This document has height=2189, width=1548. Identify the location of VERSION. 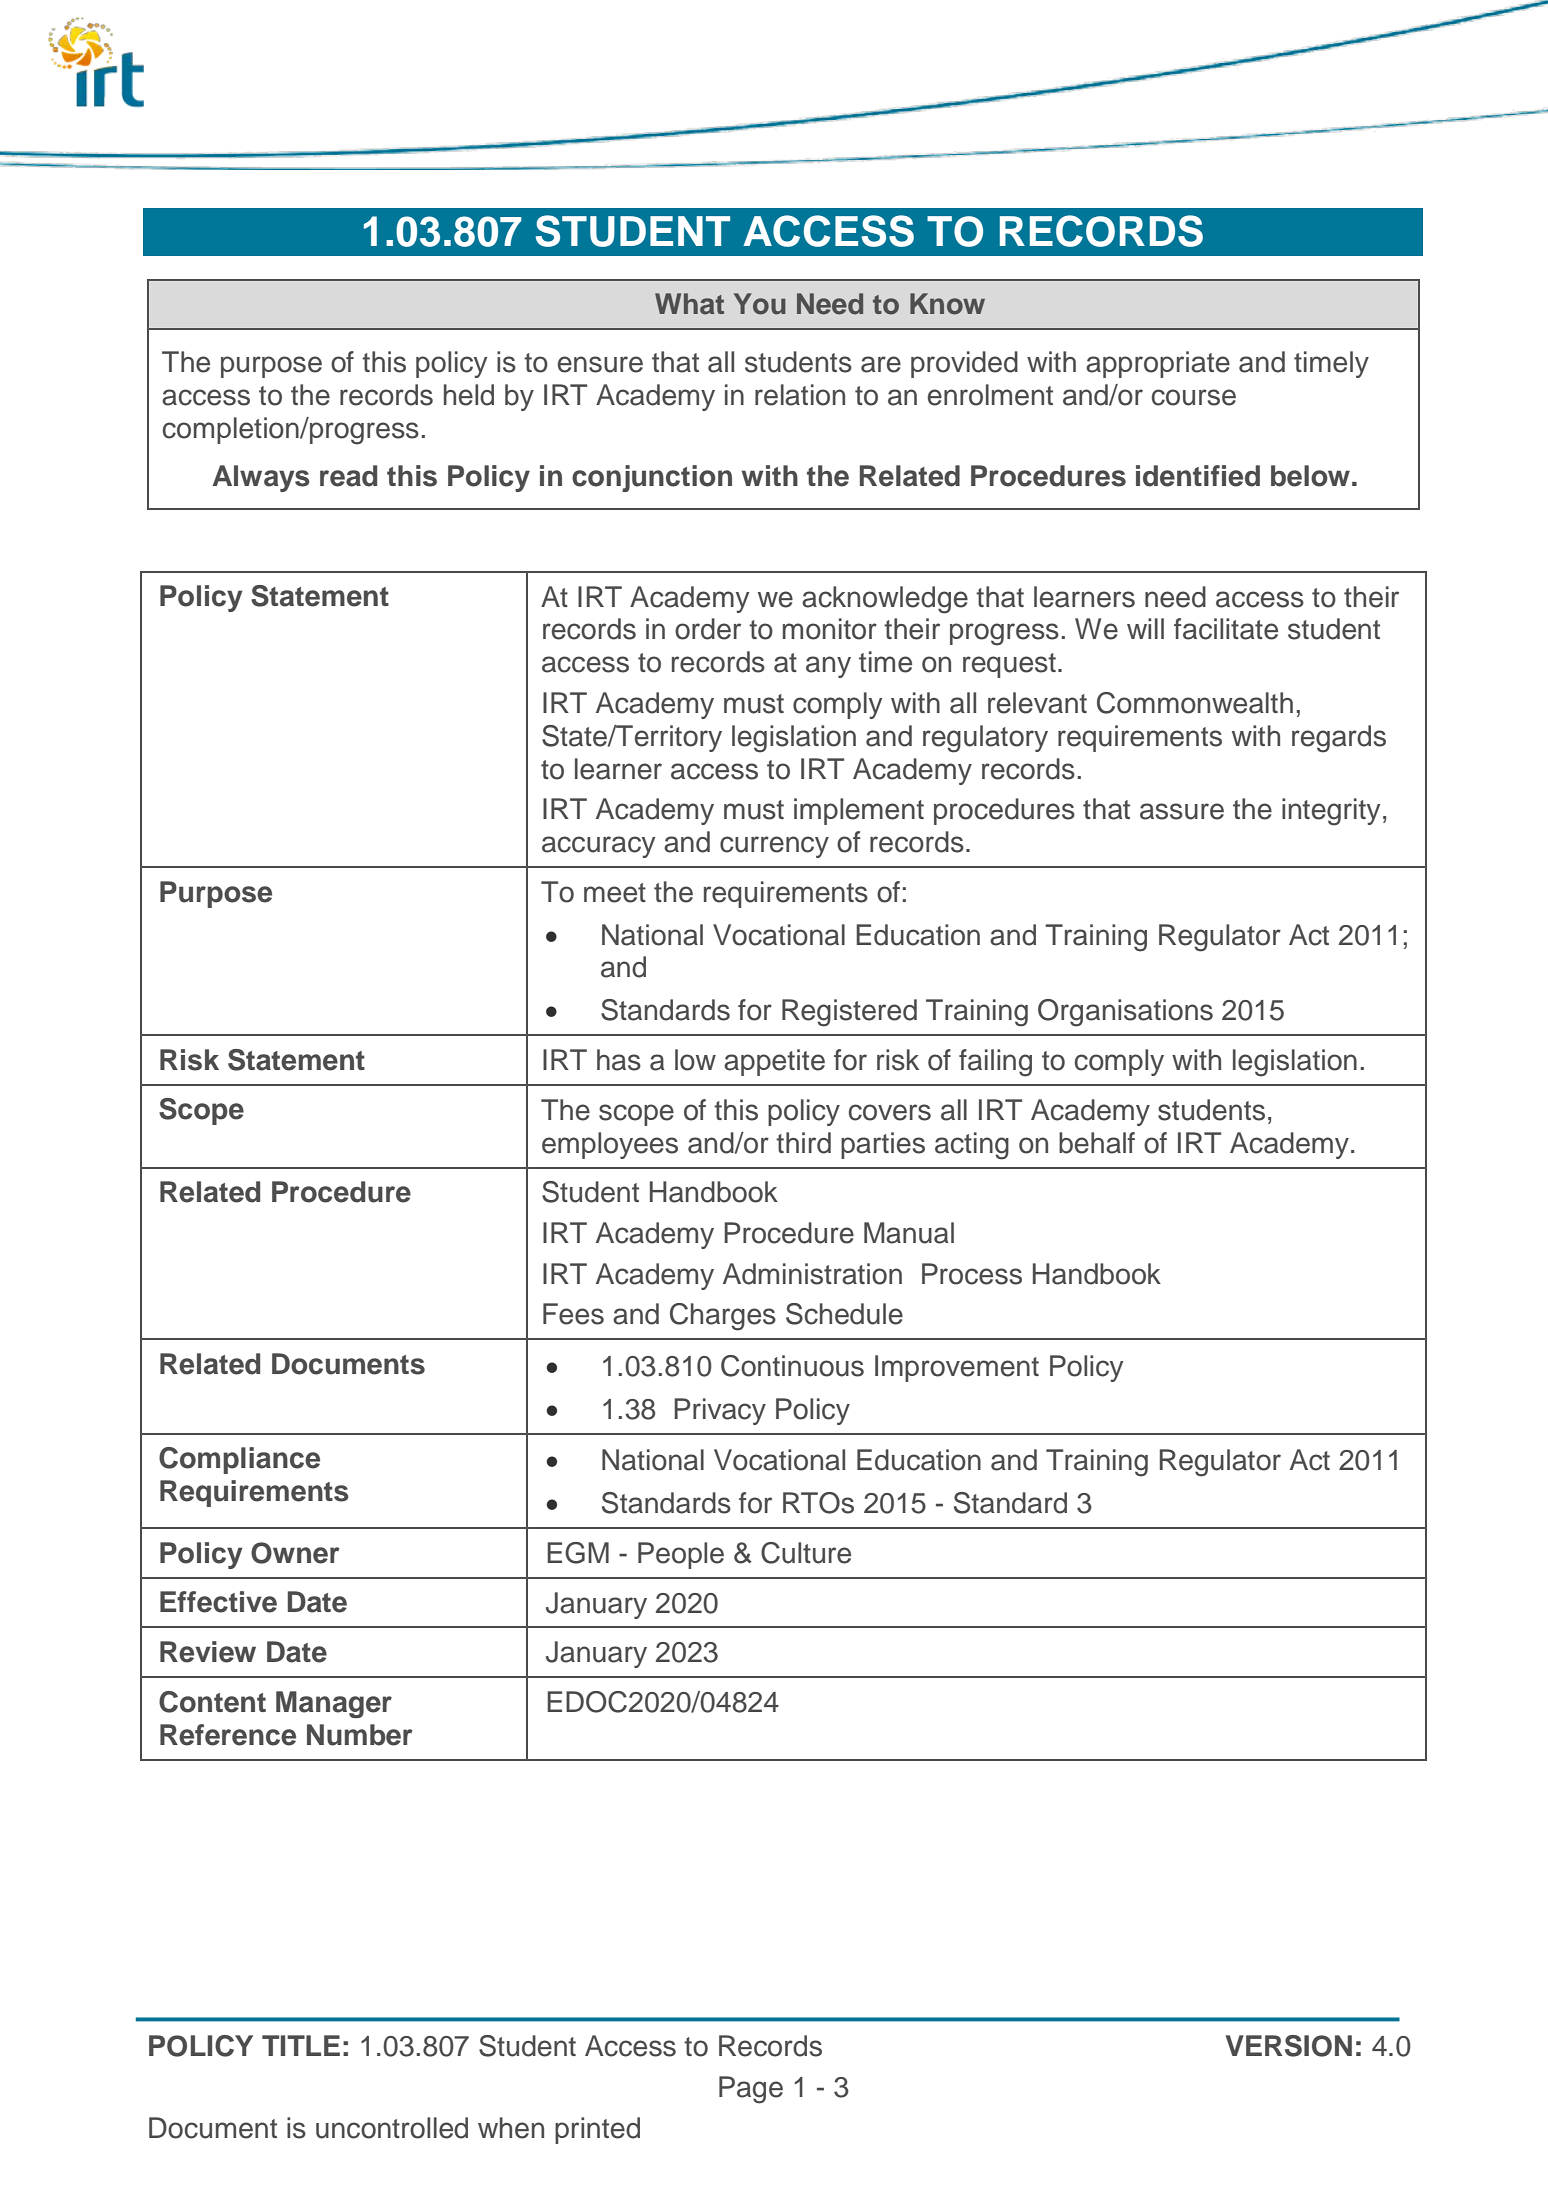
(1289, 2046).
